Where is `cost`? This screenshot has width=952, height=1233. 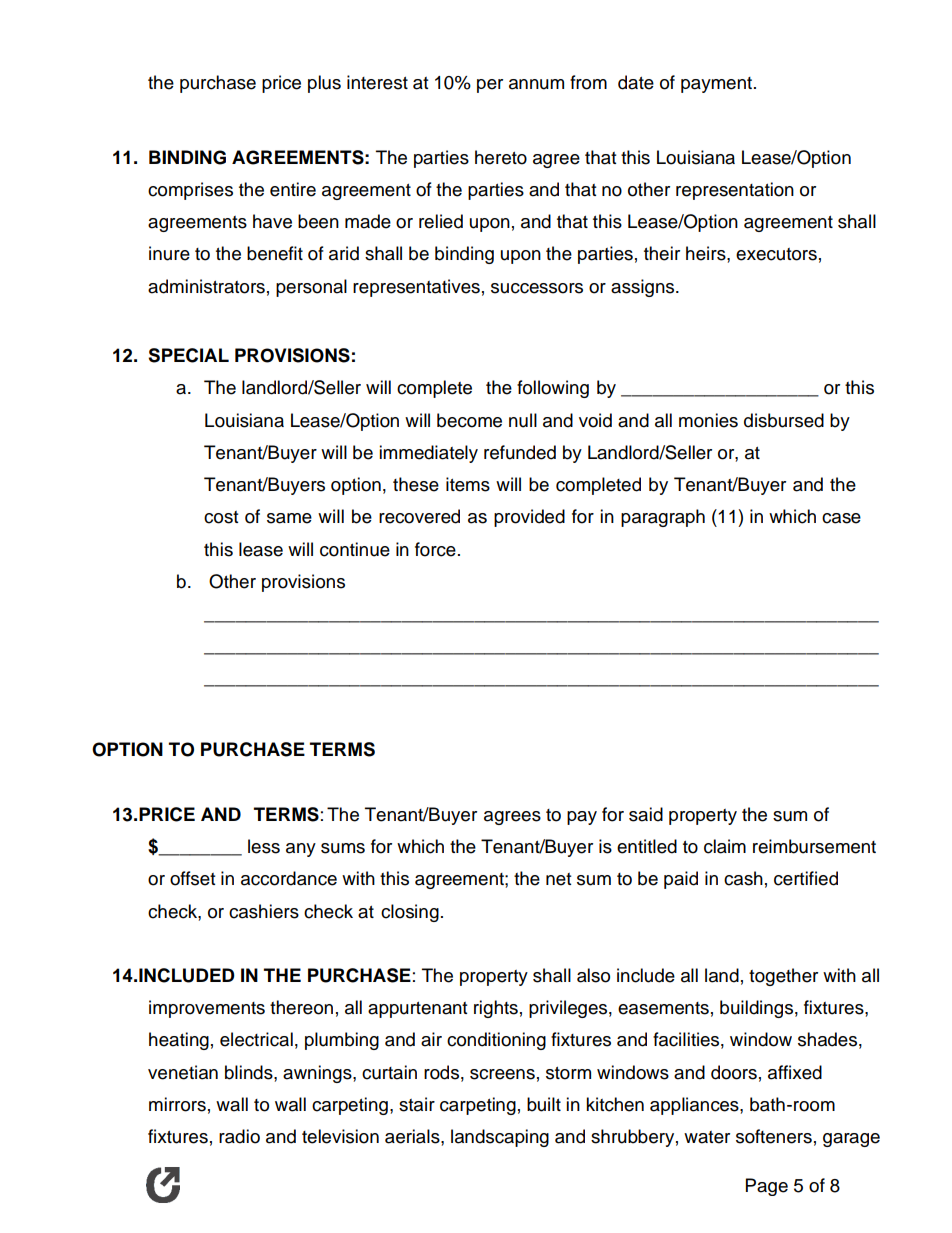 cost is located at coordinates (221, 517).
